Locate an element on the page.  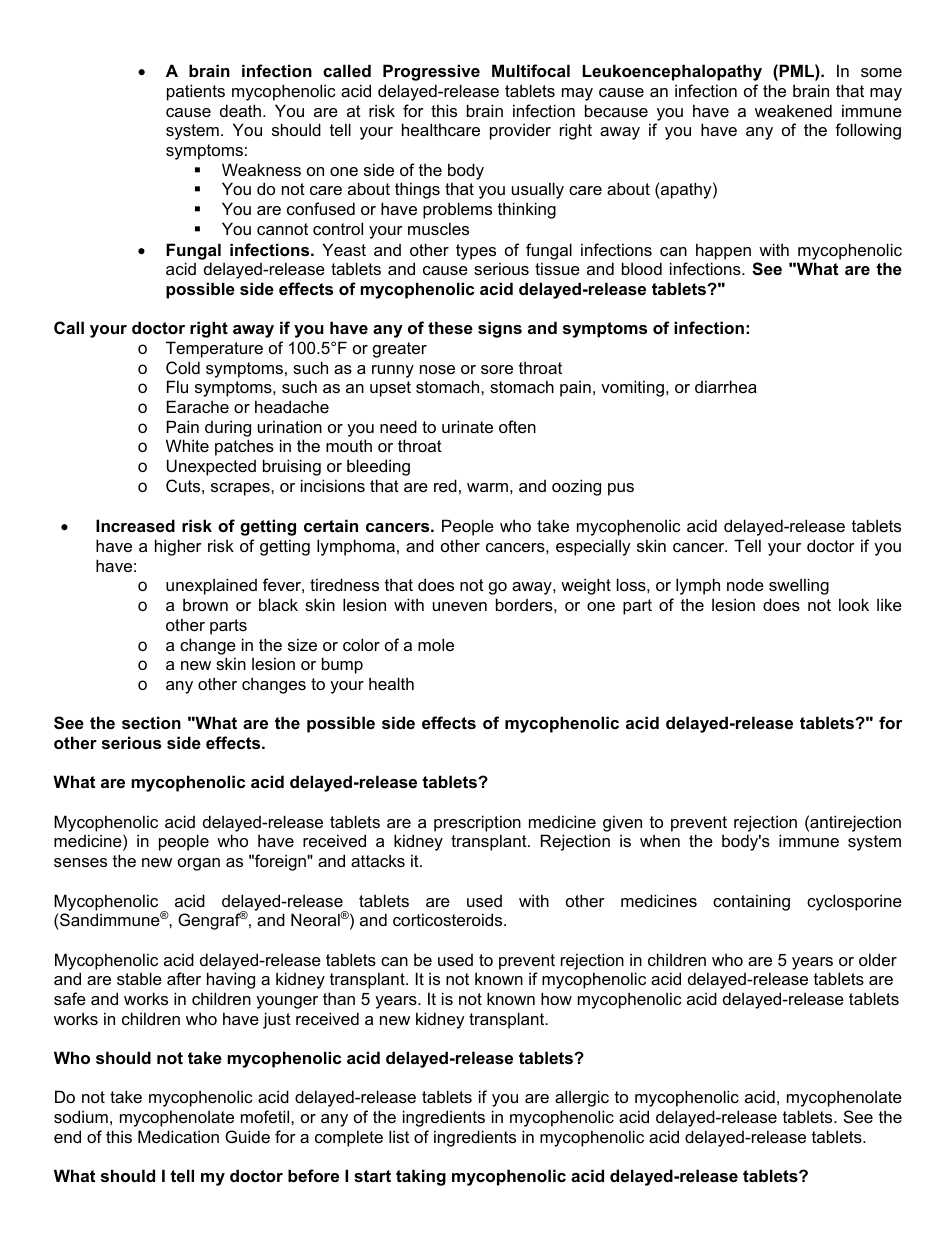
patients is located at coordinates (196, 92).
